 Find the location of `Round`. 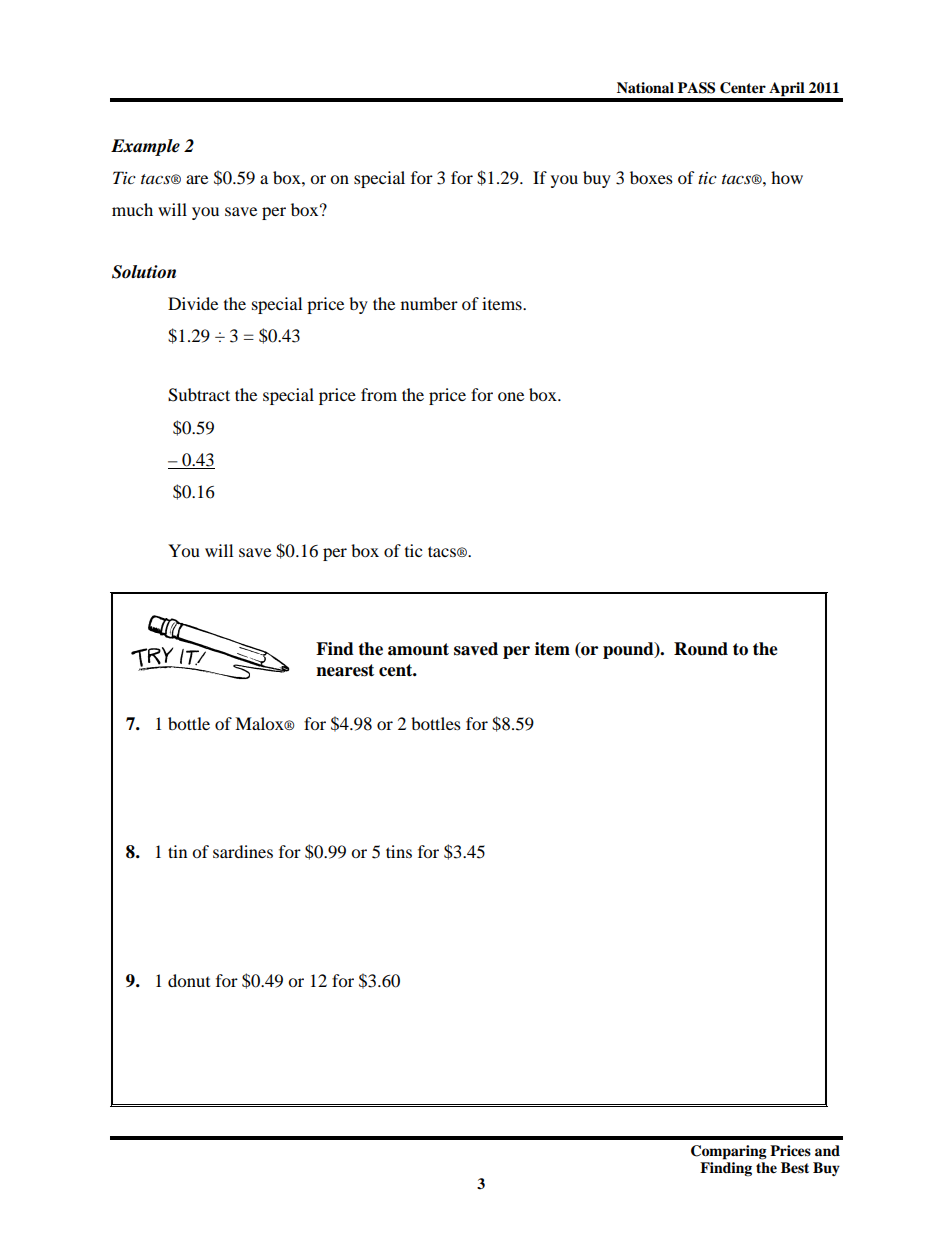

Round is located at coordinates (701, 649).
